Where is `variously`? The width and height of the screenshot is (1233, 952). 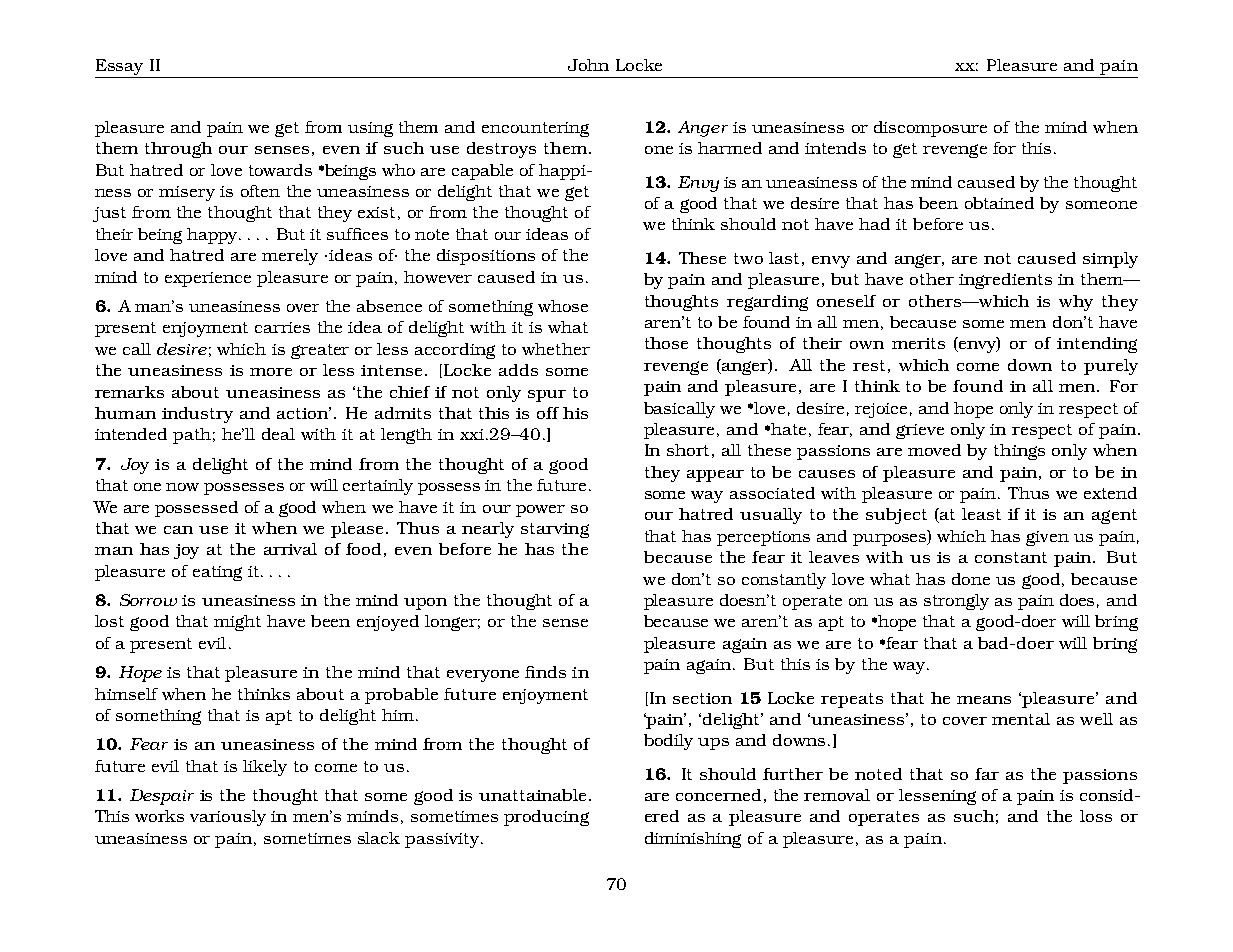
variously is located at coordinates (228, 818).
